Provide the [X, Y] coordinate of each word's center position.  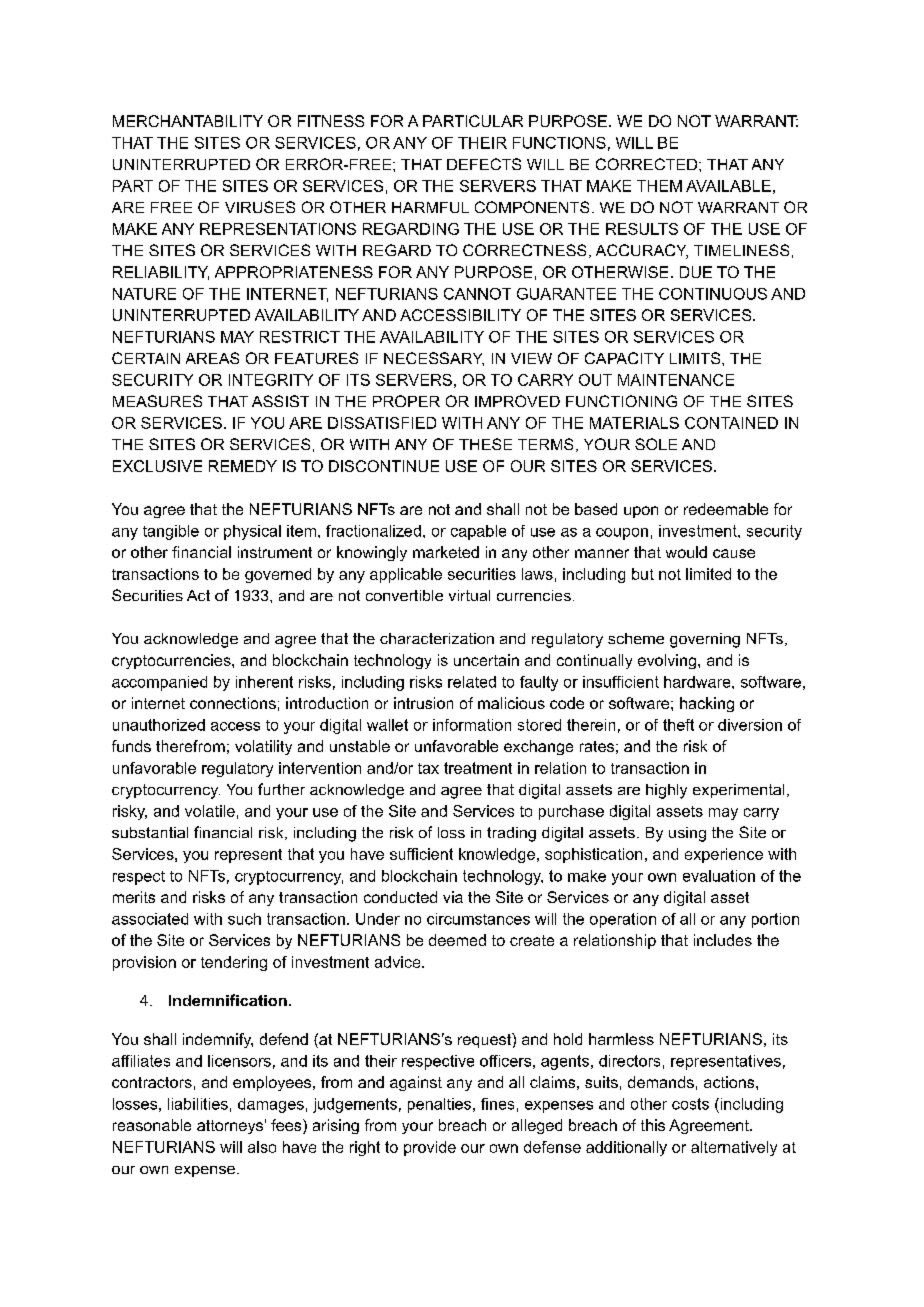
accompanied [159, 683]
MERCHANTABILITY [188, 121]
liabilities [198, 1104]
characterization [437, 638]
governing [705, 640]
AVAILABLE [728, 186]
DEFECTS [484, 164]
